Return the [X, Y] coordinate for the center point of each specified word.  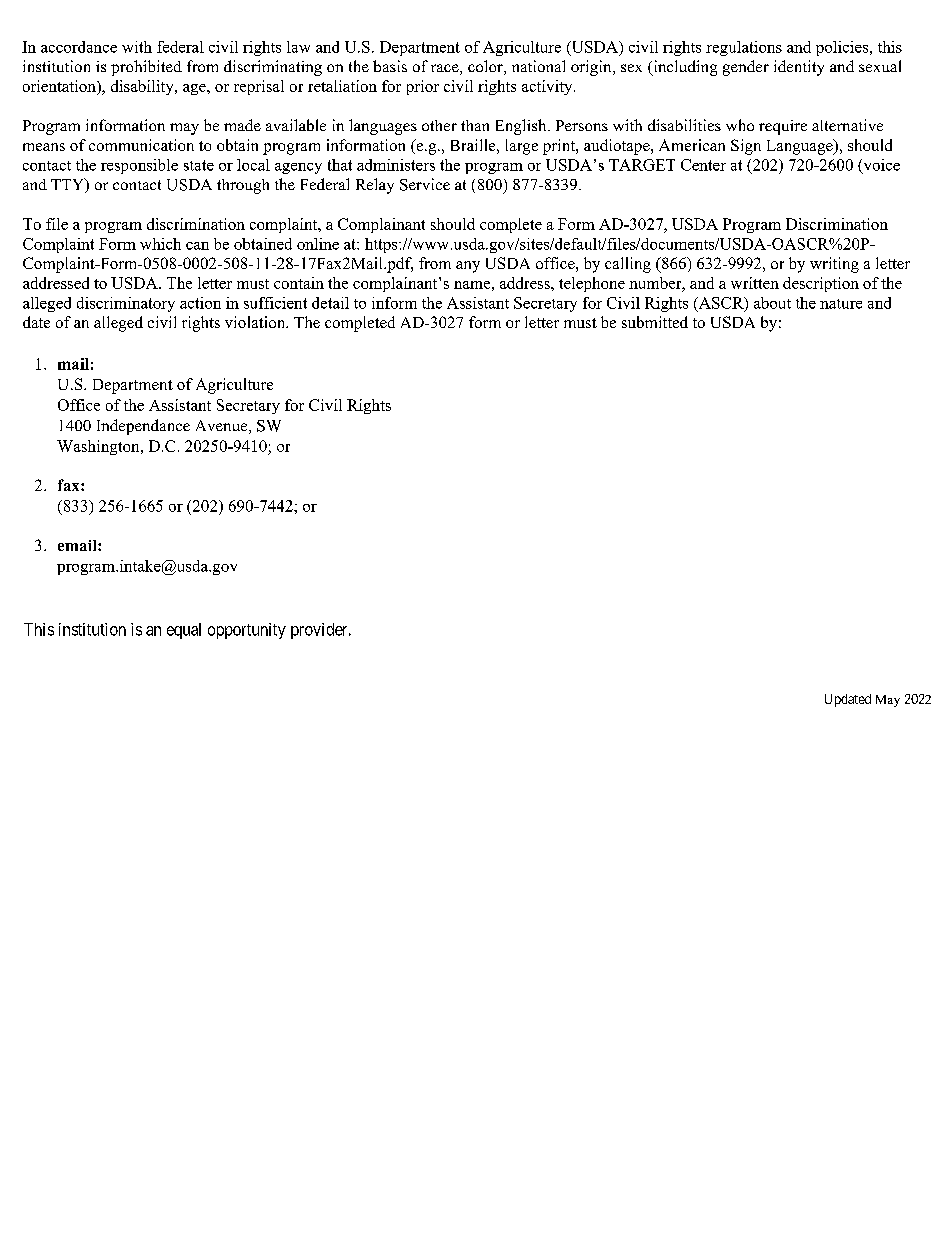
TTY [68, 185]
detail [330, 303]
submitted [655, 322]
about [772, 303]
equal [184, 631]
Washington [99, 447]
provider [320, 631]
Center [703, 165]
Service [425, 184]
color [486, 67]
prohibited [146, 68]
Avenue [223, 427]
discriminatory [126, 304]
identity [799, 68]
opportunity [247, 631]
